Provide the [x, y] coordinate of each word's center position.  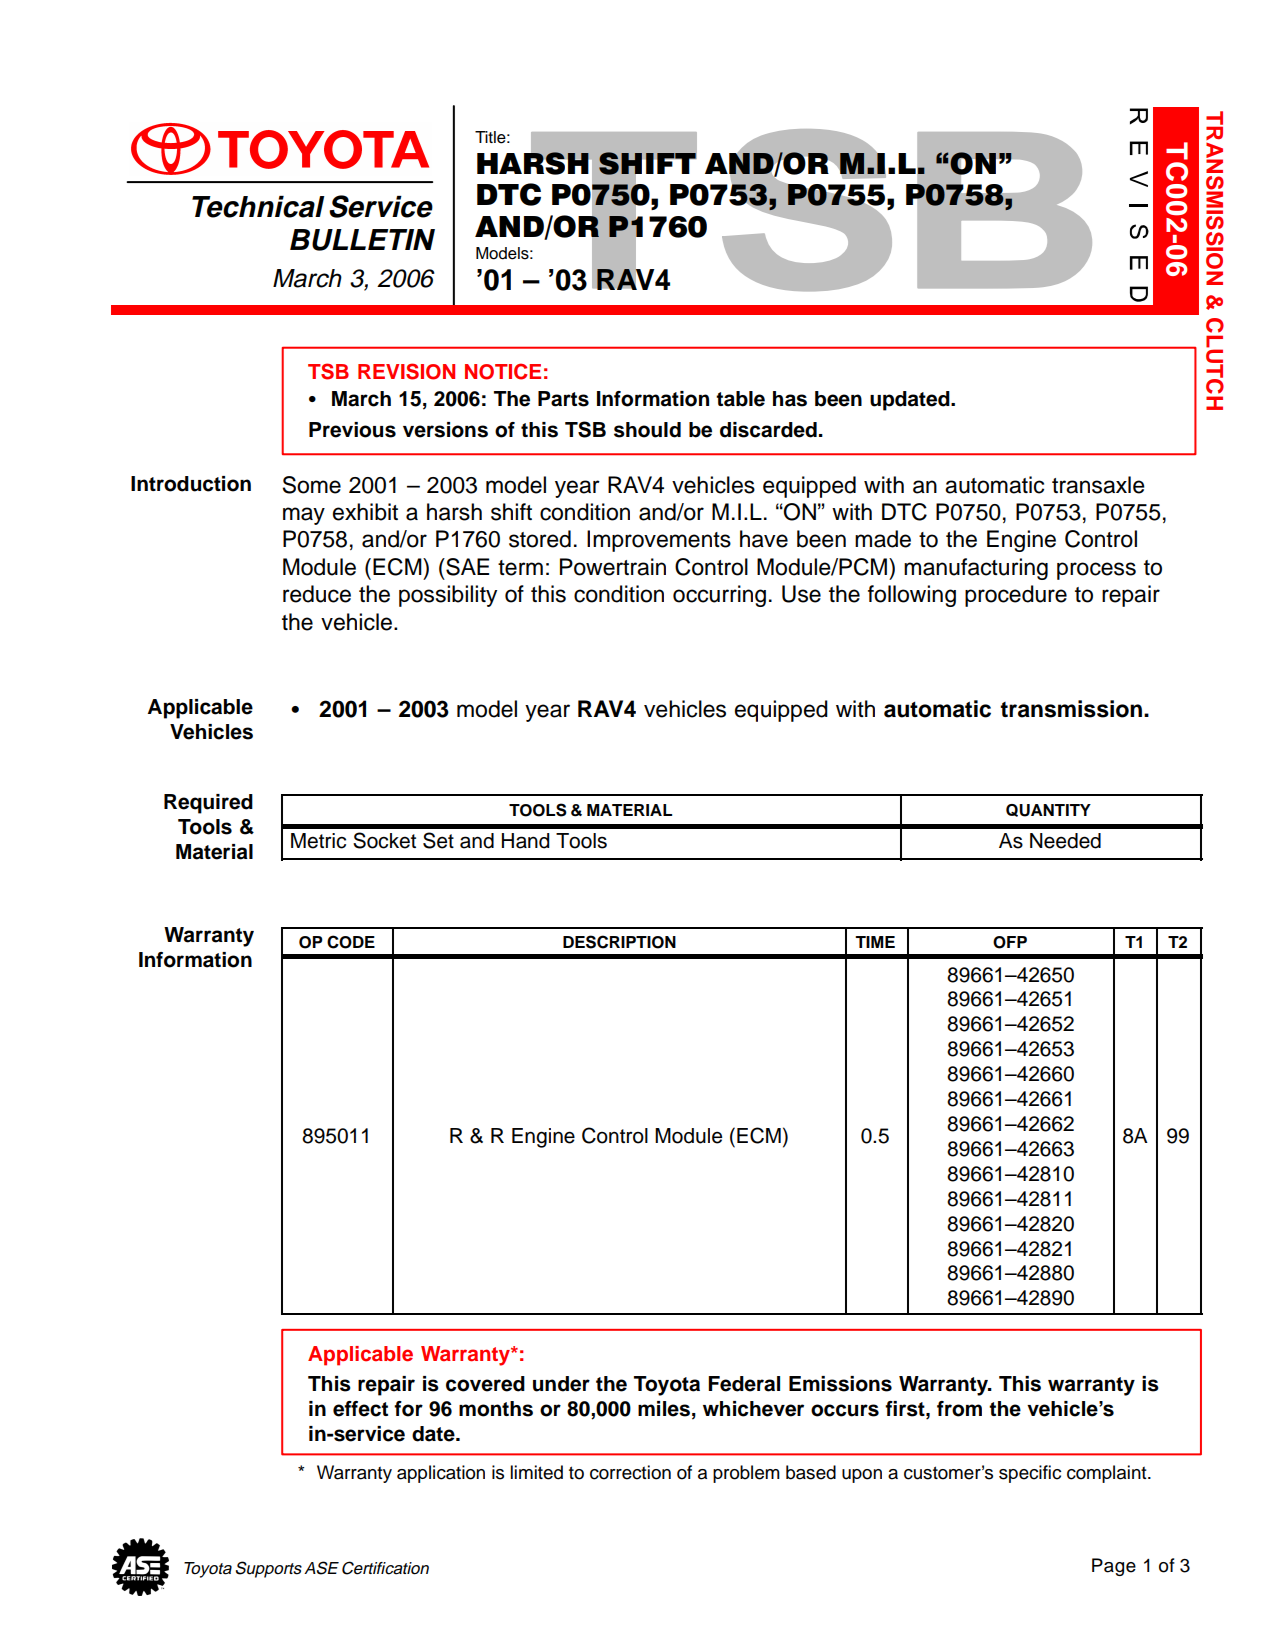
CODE [351, 942]
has [790, 399]
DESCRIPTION [619, 942]
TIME [875, 942]
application [441, 1474]
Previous [352, 430]
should [647, 430]
